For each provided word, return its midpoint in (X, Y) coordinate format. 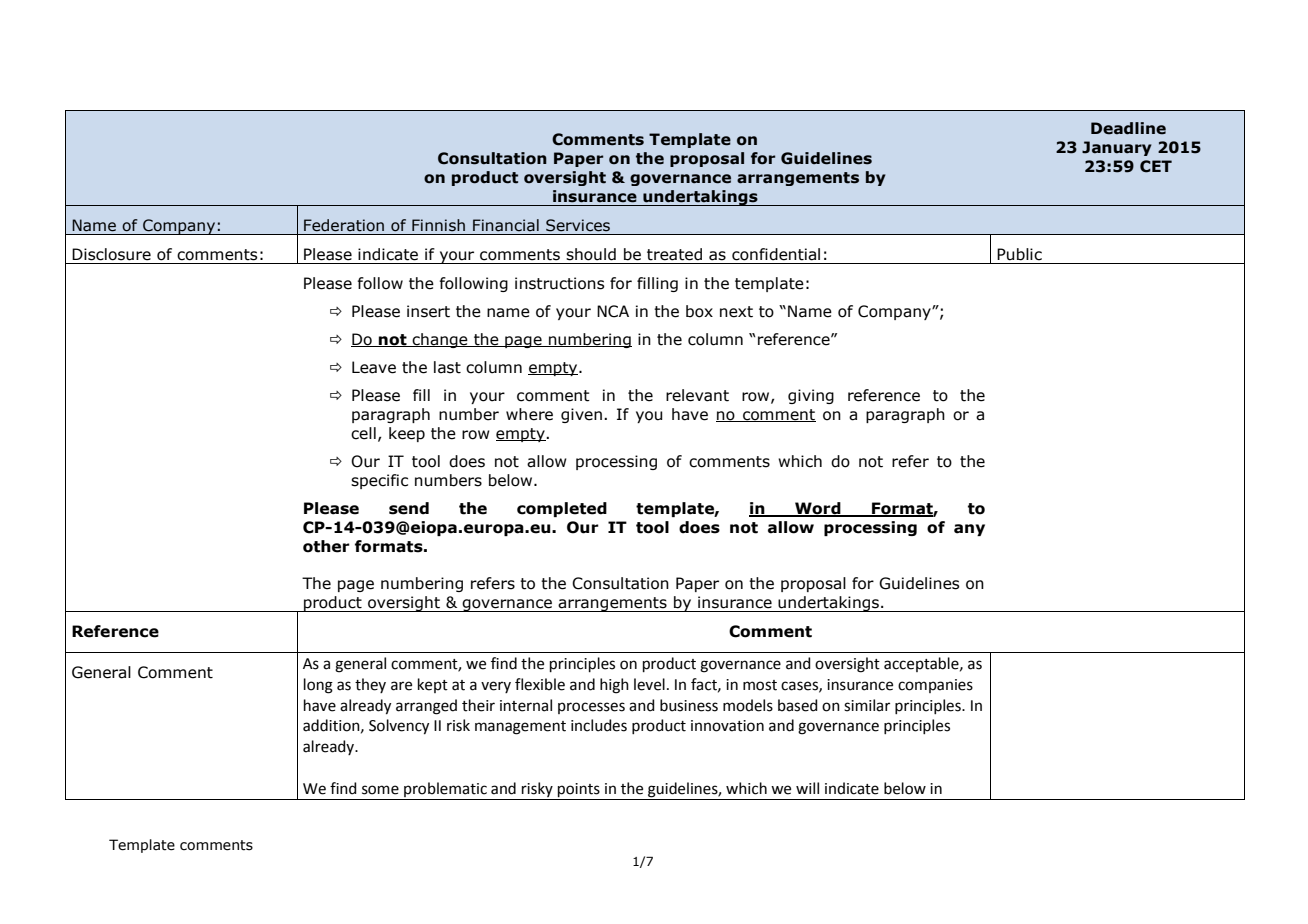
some (380, 790)
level (649, 684)
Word (818, 509)
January (1117, 148)
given (581, 415)
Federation (344, 225)
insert (428, 311)
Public (1019, 254)
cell (363, 433)
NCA (613, 311)
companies (935, 686)
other (326, 546)
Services (578, 225)
